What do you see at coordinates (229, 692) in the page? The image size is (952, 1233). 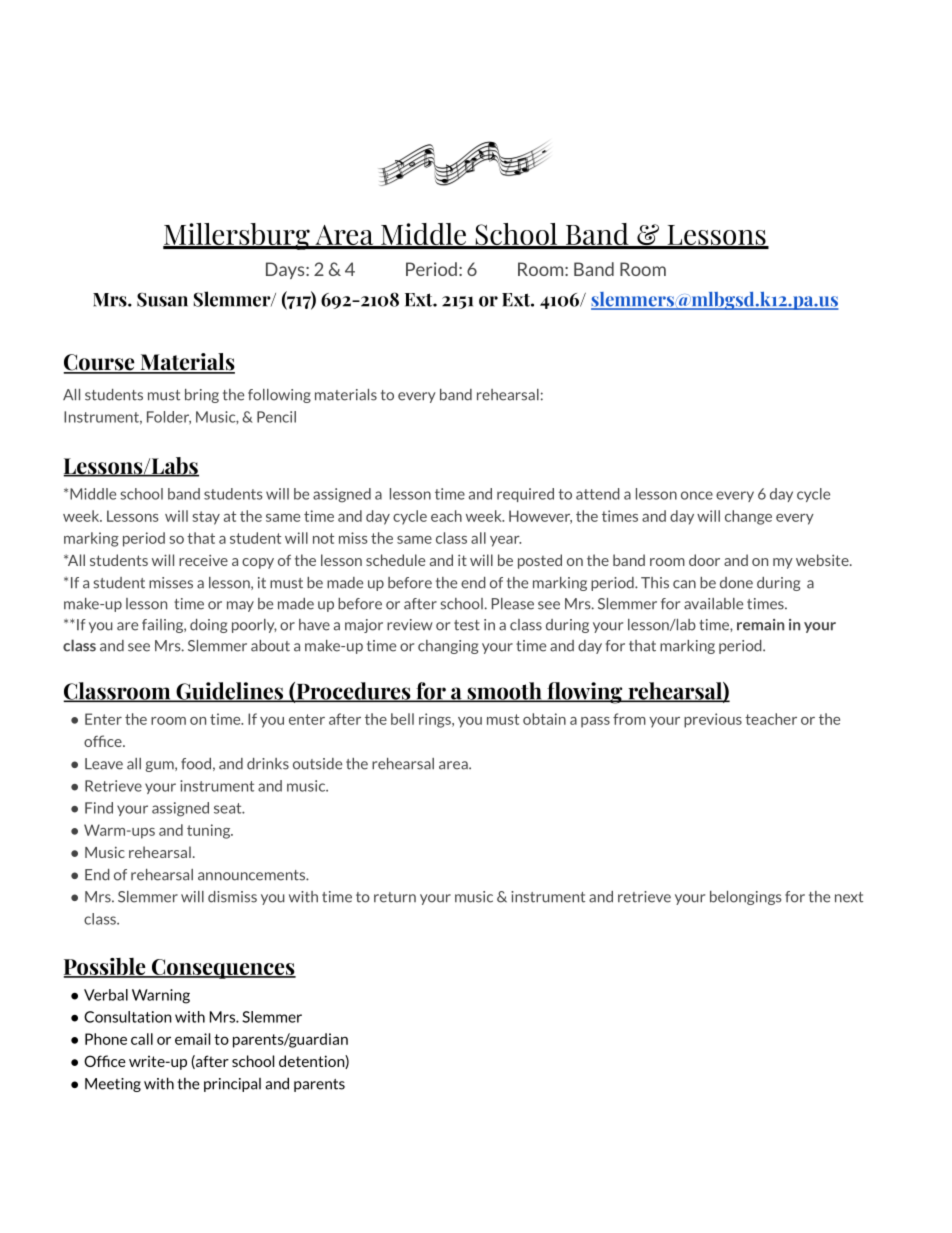 I see `Guidelines` at bounding box center [229, 692].
